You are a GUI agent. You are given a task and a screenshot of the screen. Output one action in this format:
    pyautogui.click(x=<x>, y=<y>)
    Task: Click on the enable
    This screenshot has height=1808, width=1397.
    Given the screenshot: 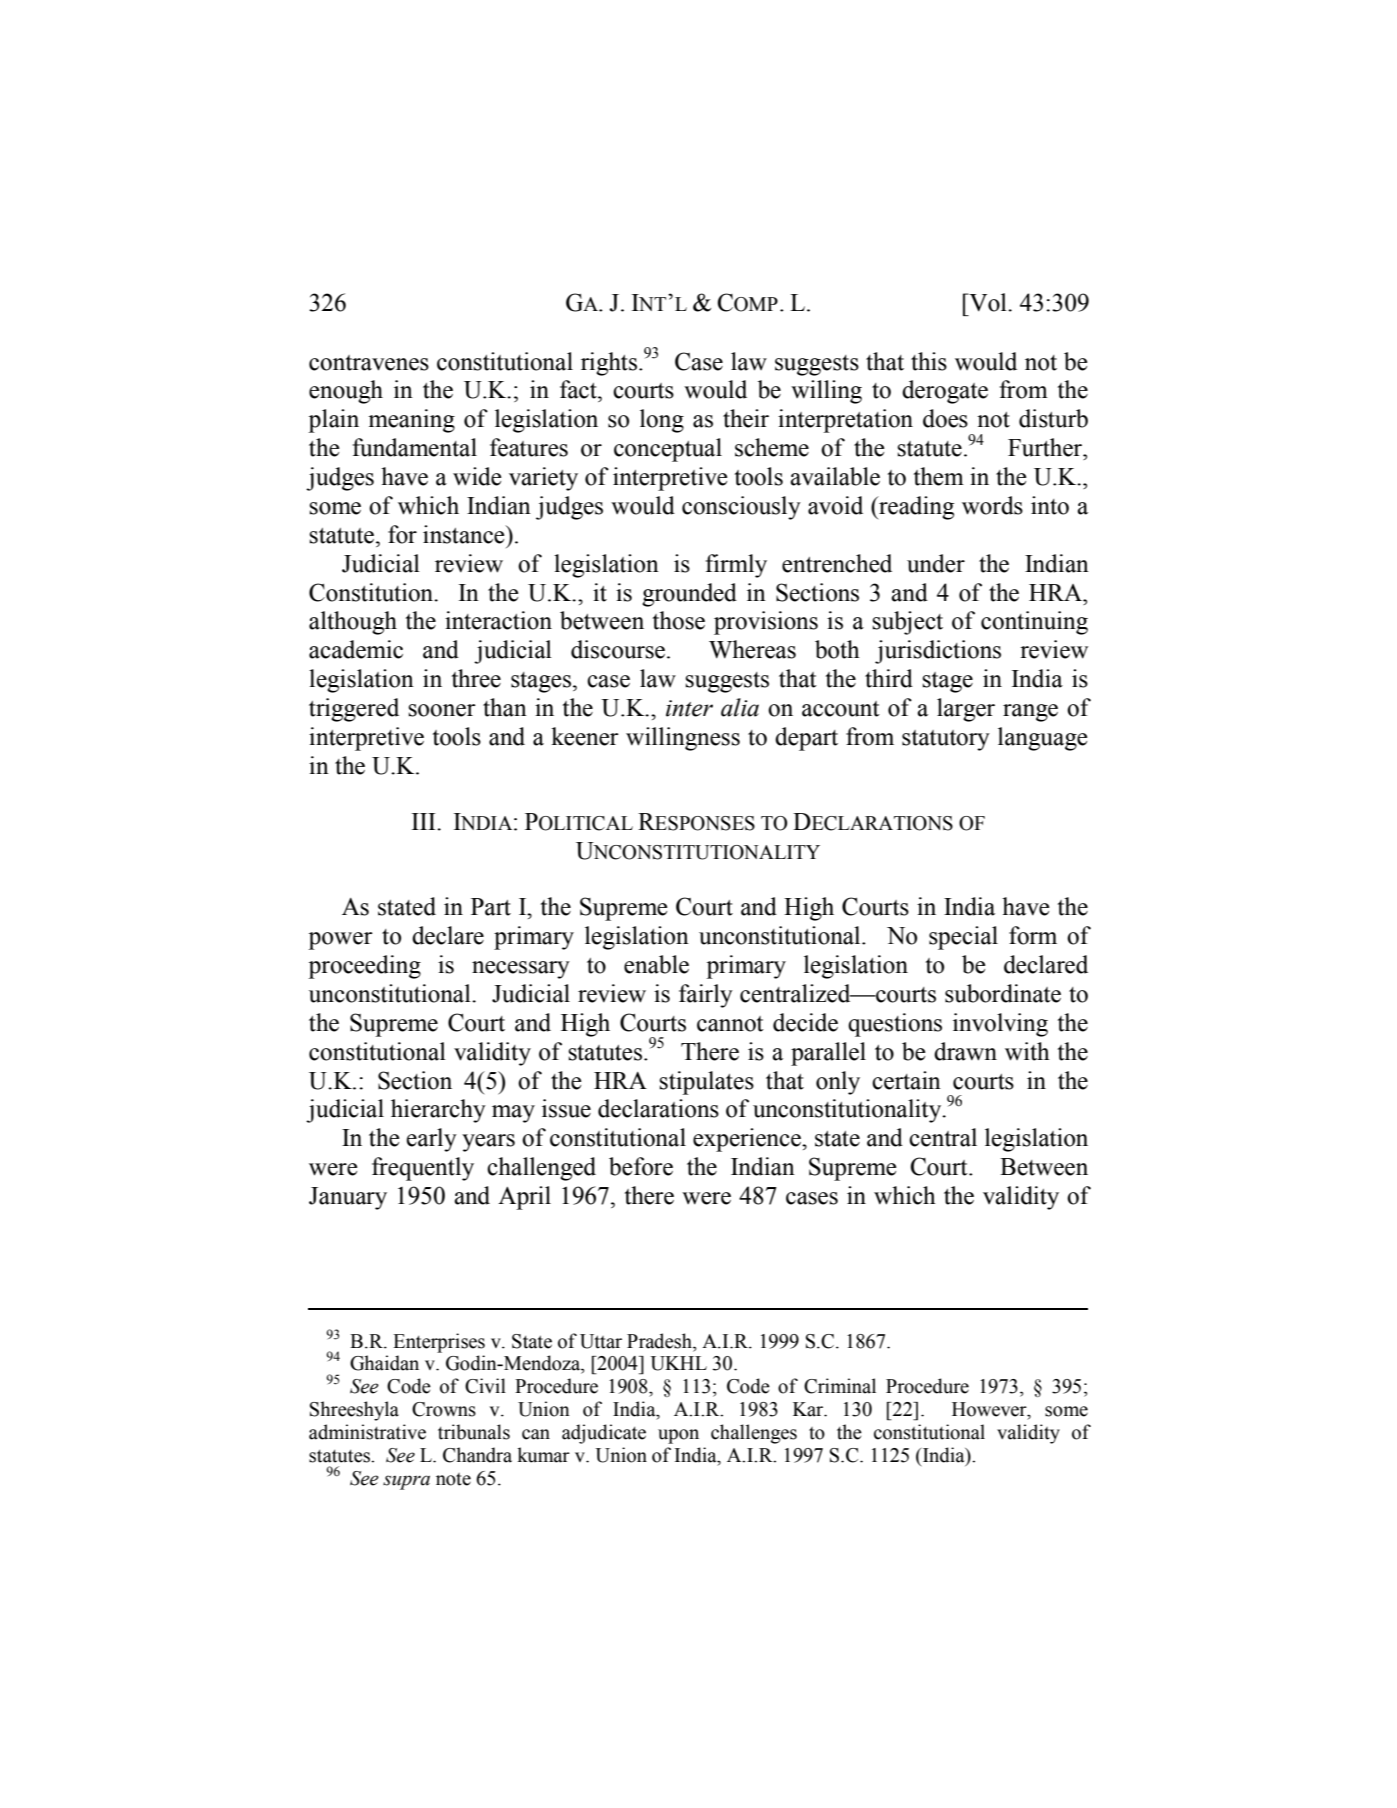 What is the action you would take?
    pyautogui.click(x=656, y=964)
